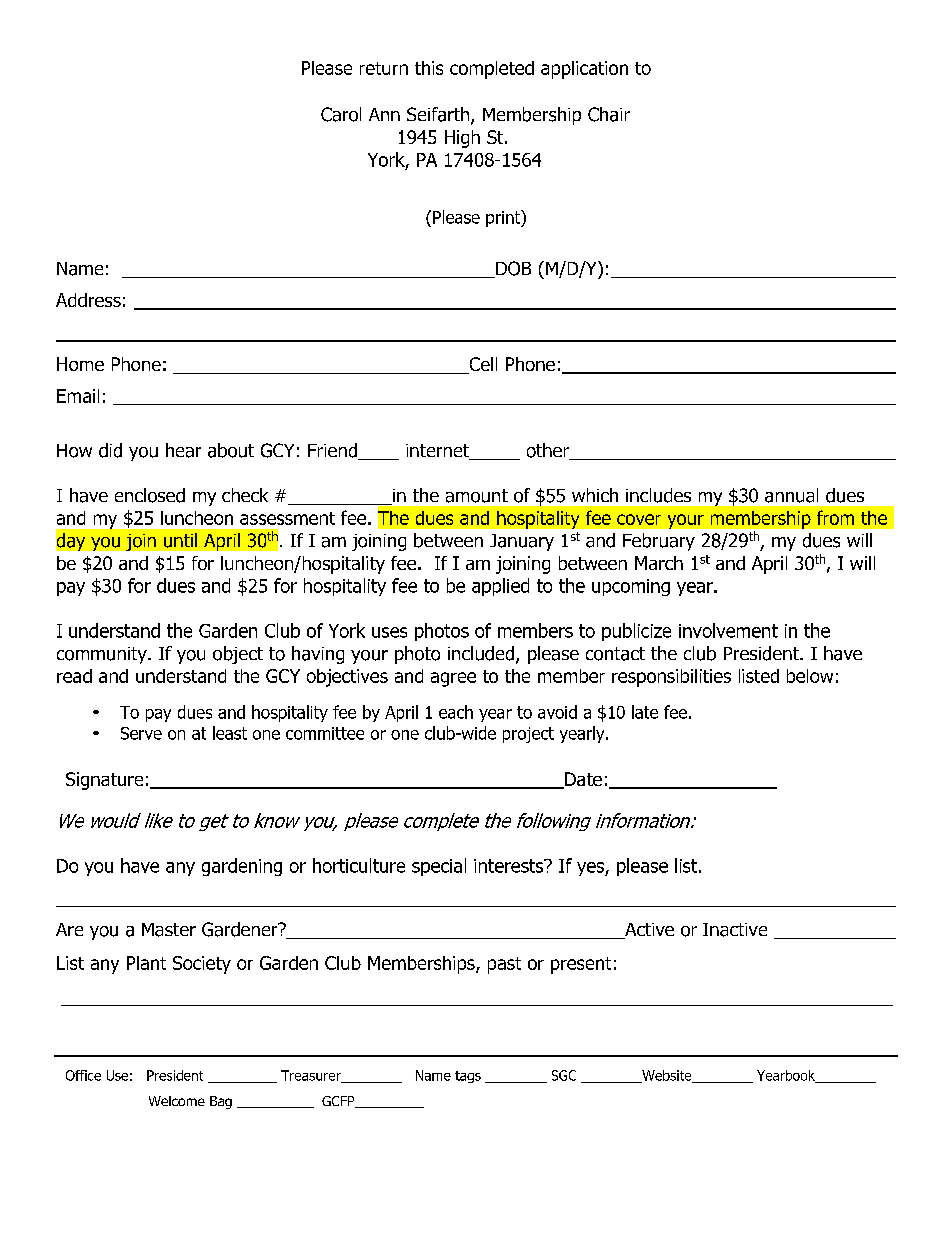 Image resolution: width=952 pixels, height=1233 pixels. Describe the element at coordinates (791, 495) in the page. I see `annual` at that location.
